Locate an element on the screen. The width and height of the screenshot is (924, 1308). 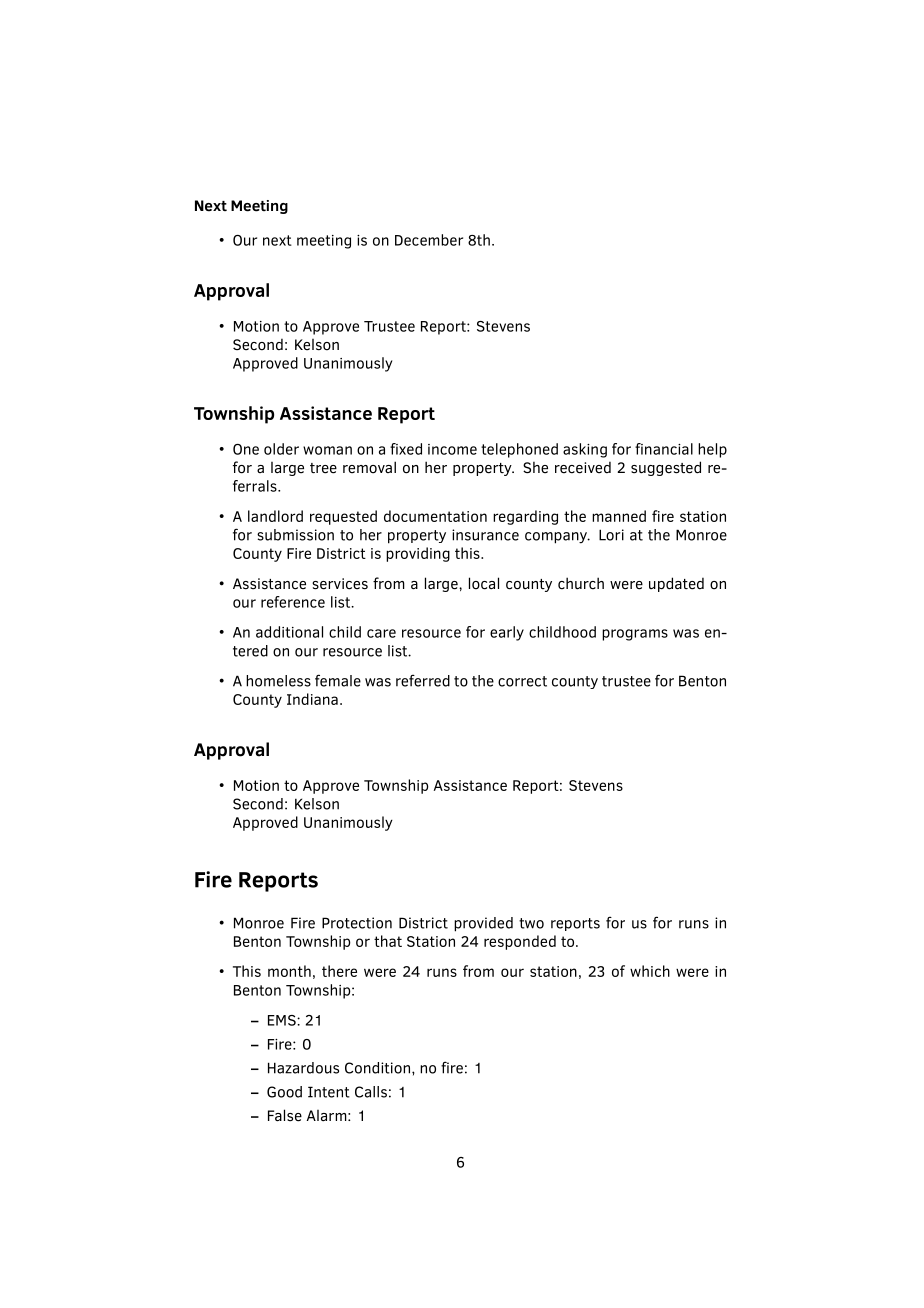
Intent is located at coordinates (329, 1092).
